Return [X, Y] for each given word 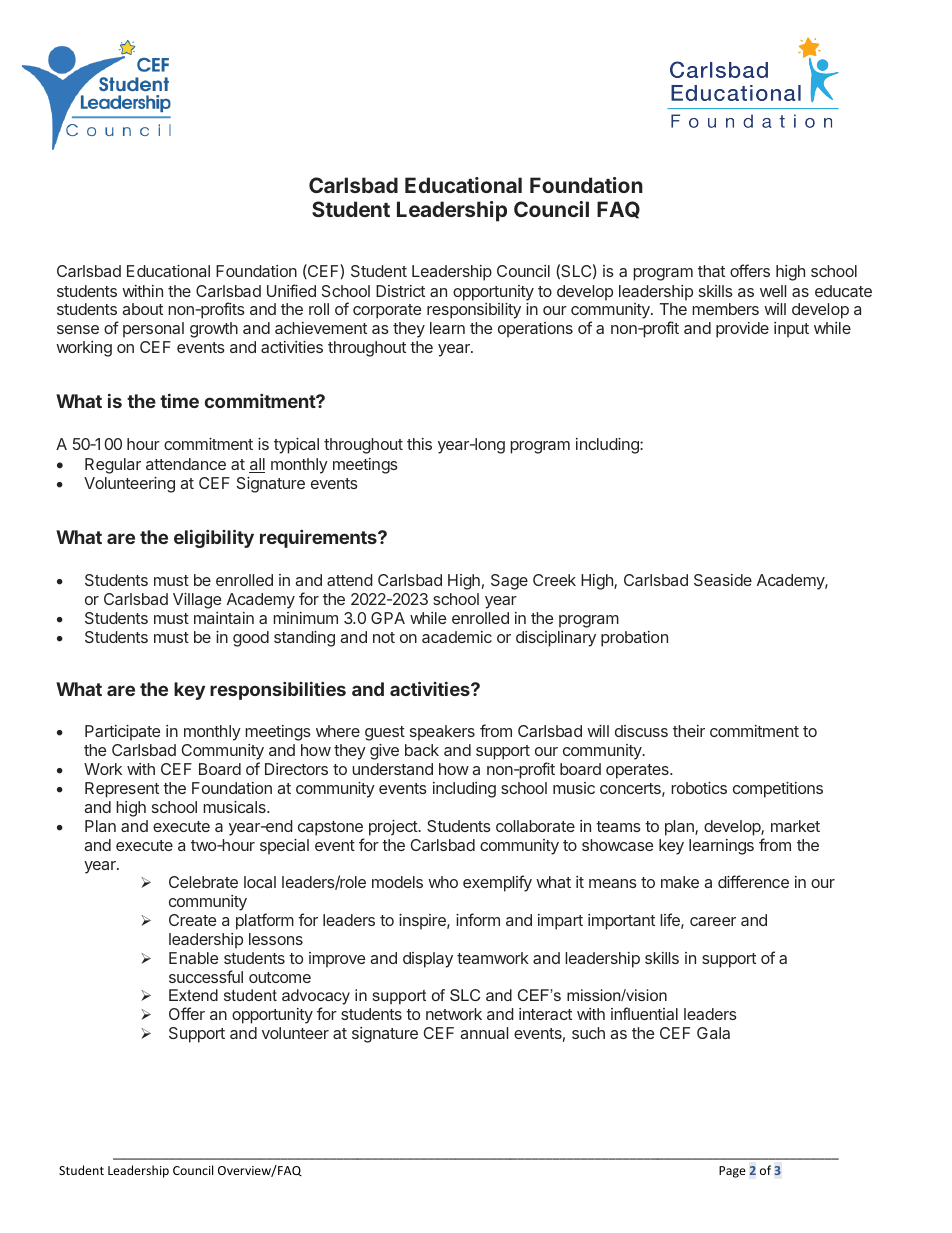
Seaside [723, 580]
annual [484, 1033]
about [142, 309]
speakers [442, 733]
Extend [193, 995]
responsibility [474, 311]
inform [478, 919]
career [713, 921]
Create [192, 920]
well [773, 291]
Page [732, 1172]
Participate [122, 733]
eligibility [214, 538]
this [419, 444]
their [689, 731]
